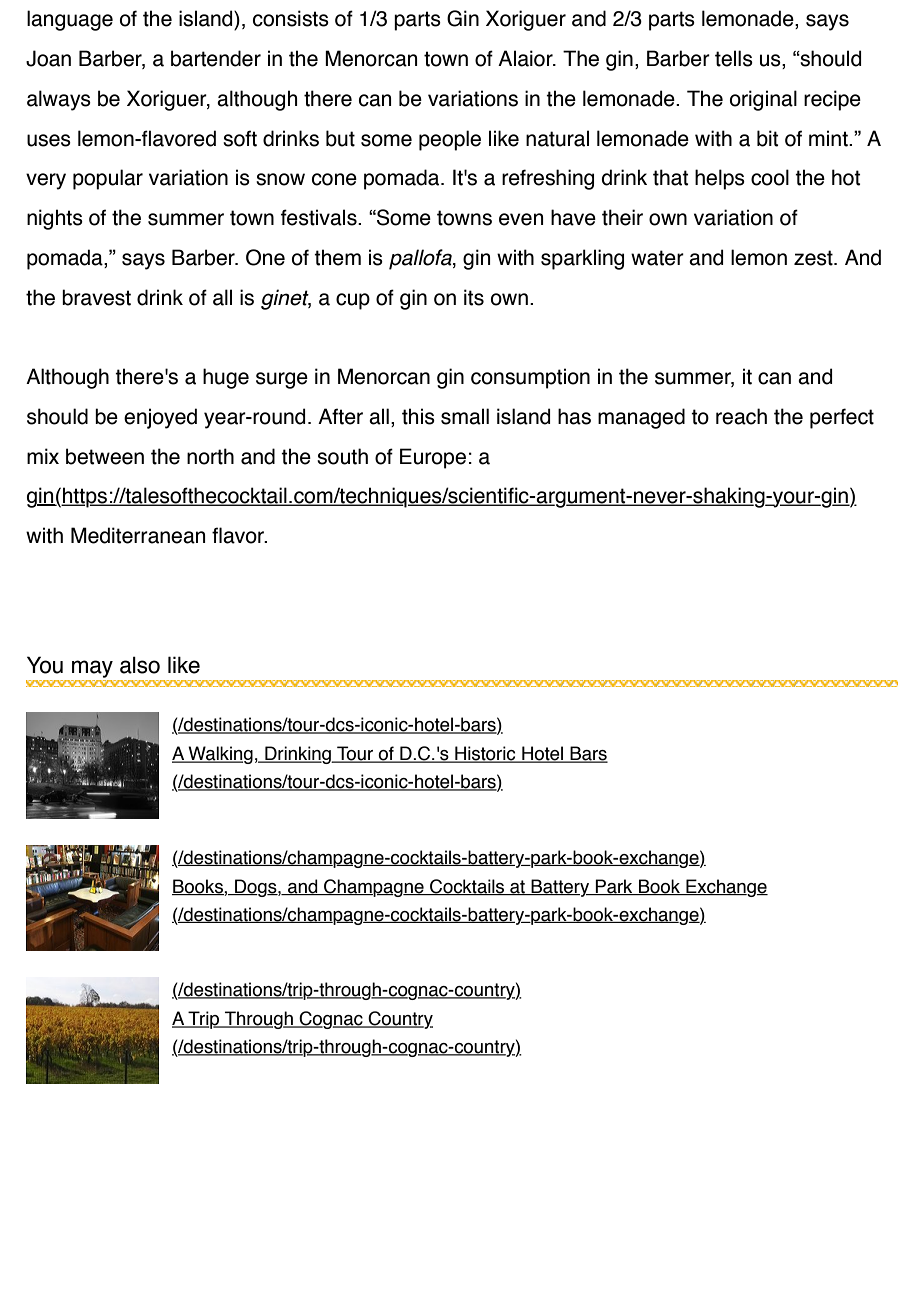  I want to click on tells, so click(734, 58).
